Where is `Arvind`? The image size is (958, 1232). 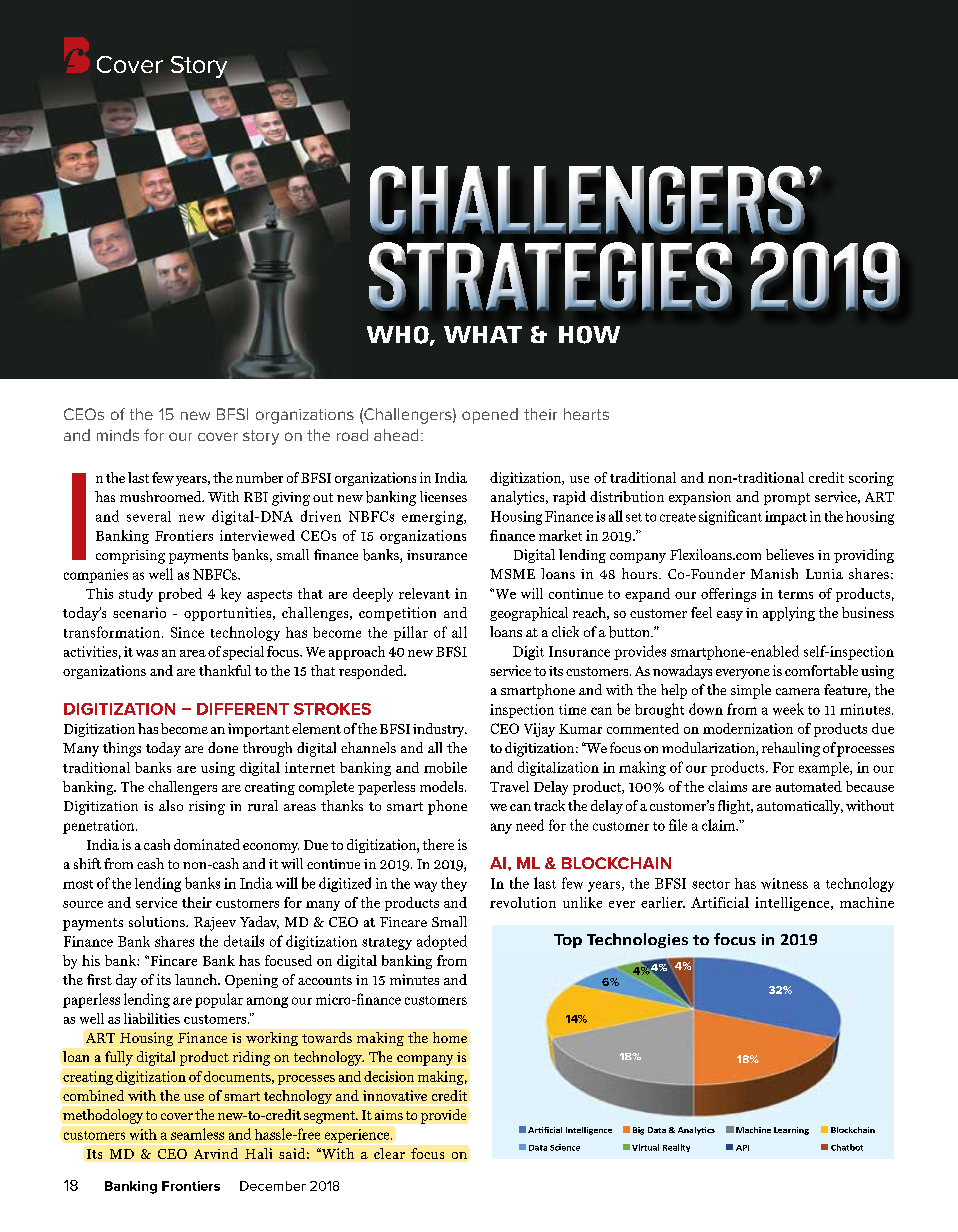 Arvind is located at coordinates (216, 1153).
